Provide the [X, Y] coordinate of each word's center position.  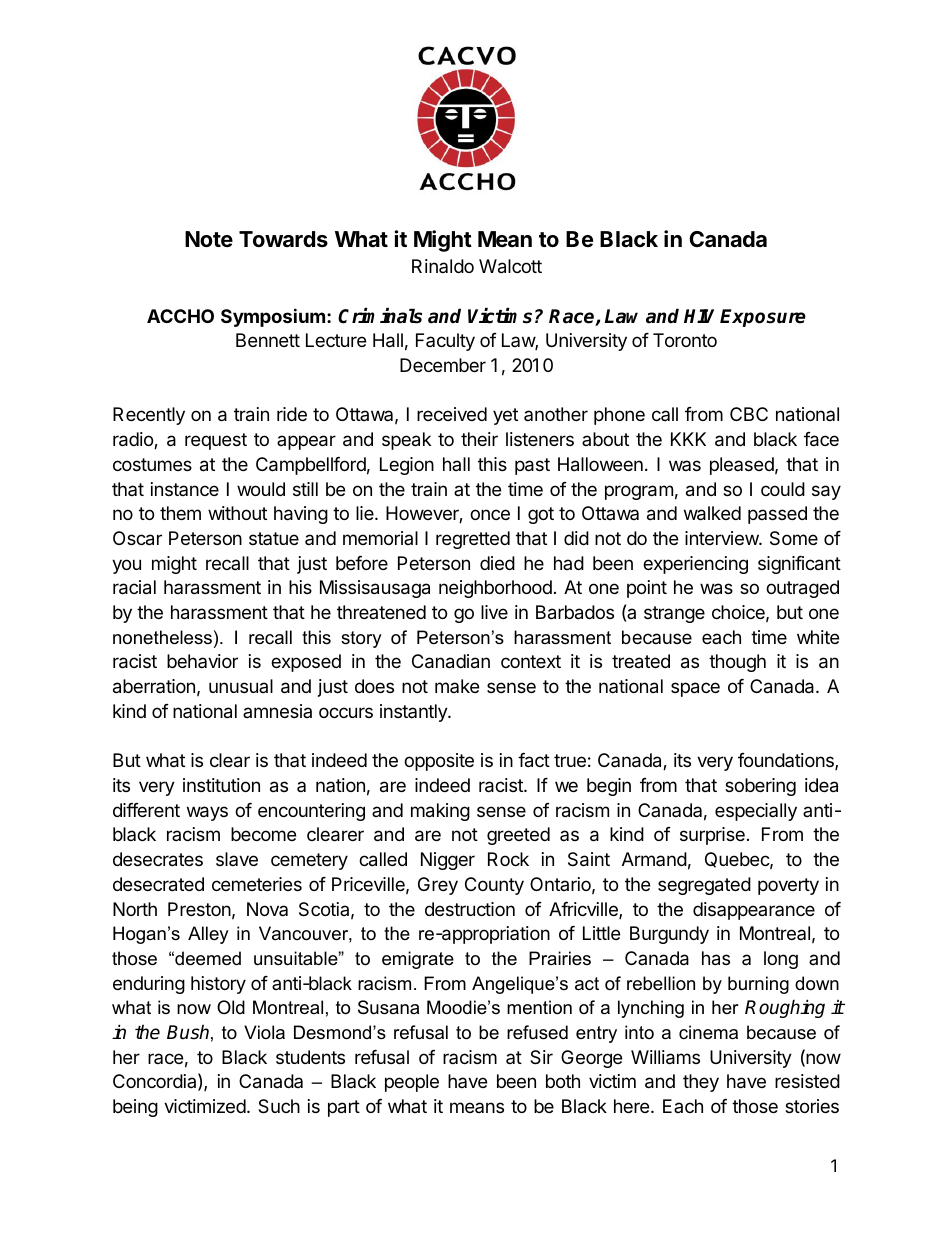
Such [279, 1106]
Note [209, 239]
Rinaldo [443, 266]
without [237, 513]
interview [722, 538]
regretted [473, 540]
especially [756, 812]
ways [207, 813]
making [440, 812]
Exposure [763, 318]
